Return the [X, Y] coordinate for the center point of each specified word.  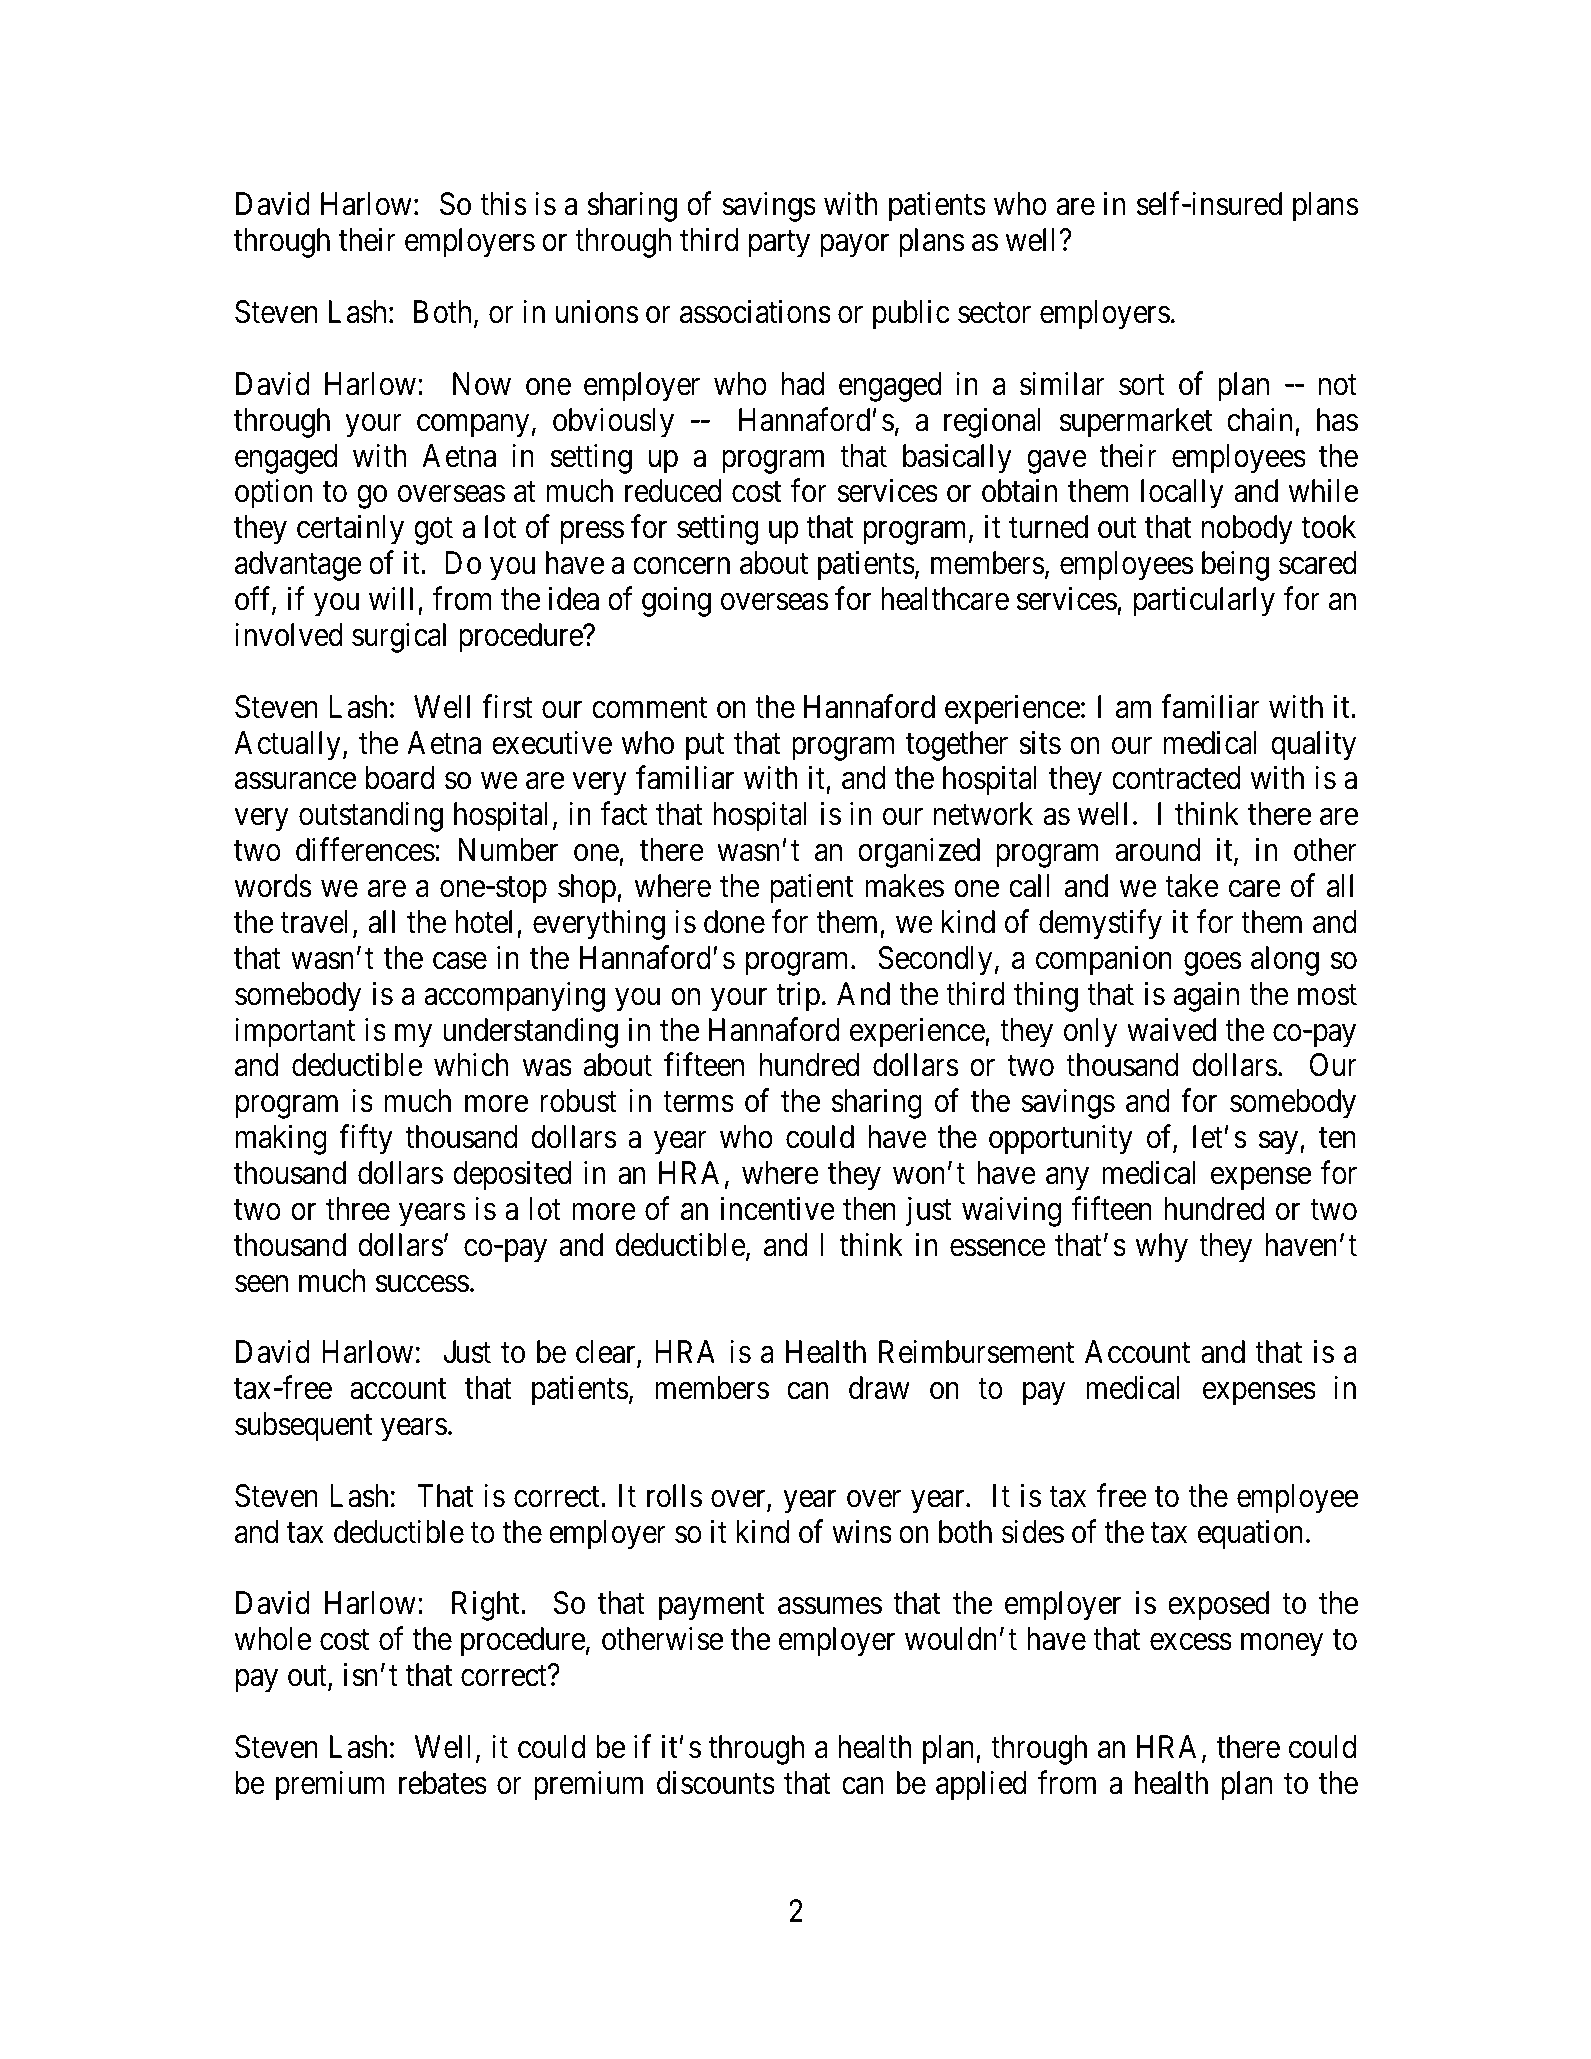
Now [482, 384]
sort [1142, 385]
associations [755, 312]
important [295, 1032]
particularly [1204, 602]
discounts [716, 1783]
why [1162, 1248]
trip [798, 996]
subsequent [303, 1427]
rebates [443, 1783]
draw [879, 1388]
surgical [399, 638]
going [676, 602]
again [1206, 996]
